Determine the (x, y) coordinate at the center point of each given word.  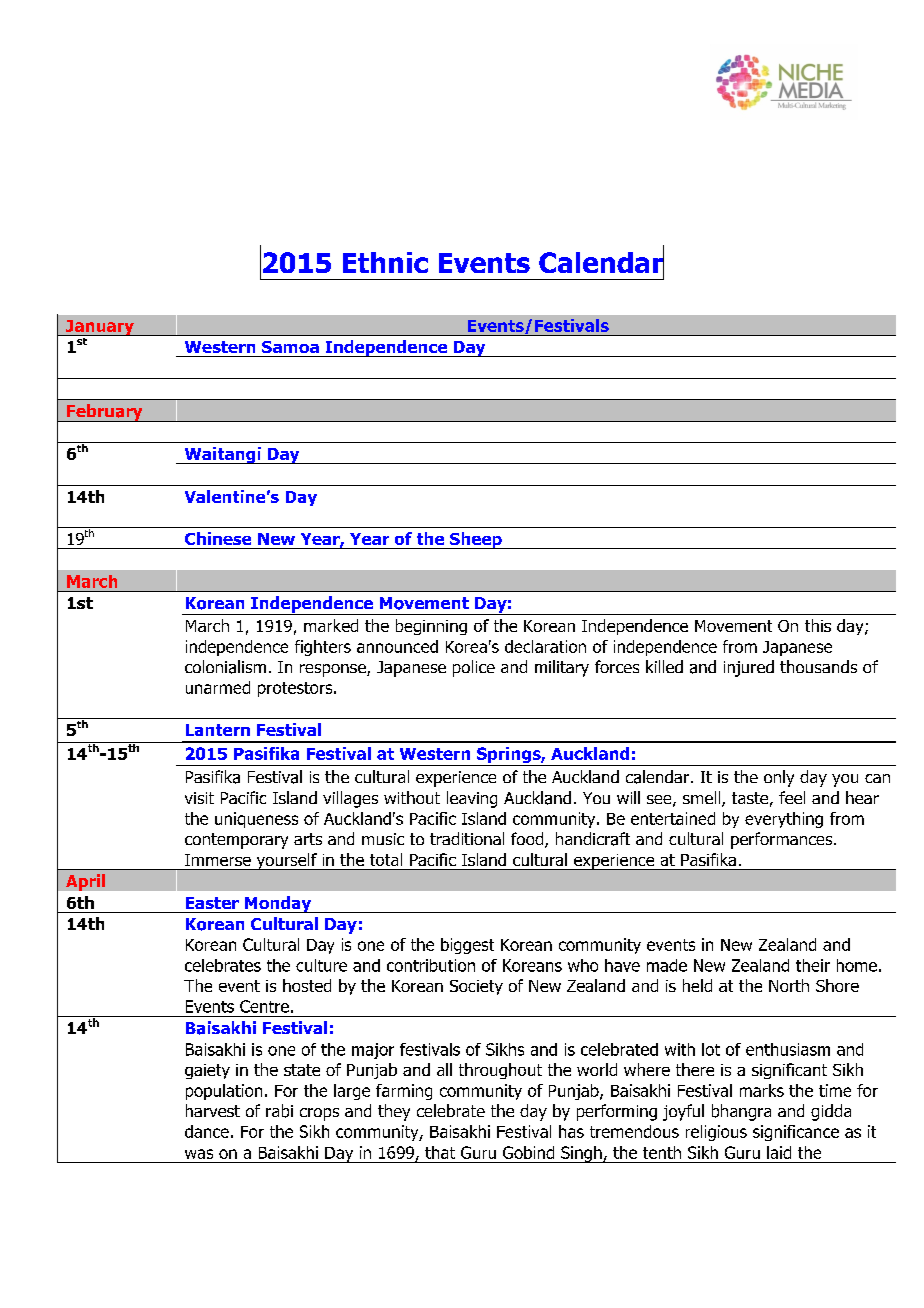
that (440, 1152)
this (818, 625)
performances (783, 840)
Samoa (290, 347)
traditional (467, 838)
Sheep (476, 540)
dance (207, 1131)
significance (796, 1133)
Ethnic (385, 262)
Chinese (218, 538)
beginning (431, 627)
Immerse (218, 860)
